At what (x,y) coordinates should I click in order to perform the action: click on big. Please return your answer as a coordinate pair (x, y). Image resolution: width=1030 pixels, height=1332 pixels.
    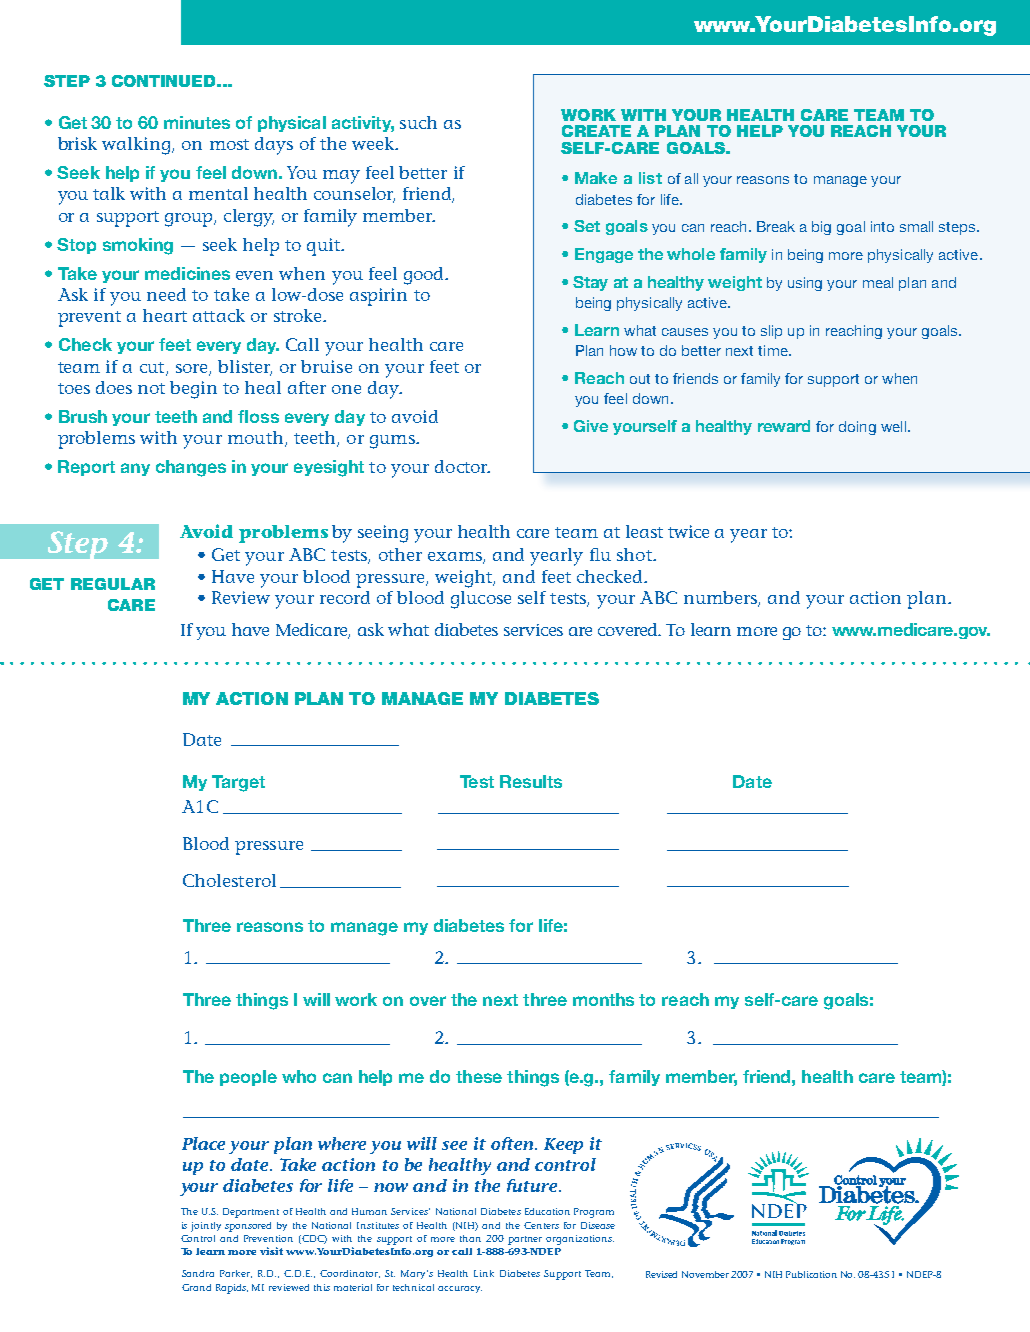
    Looking at the image, I should click on (821, 228).
